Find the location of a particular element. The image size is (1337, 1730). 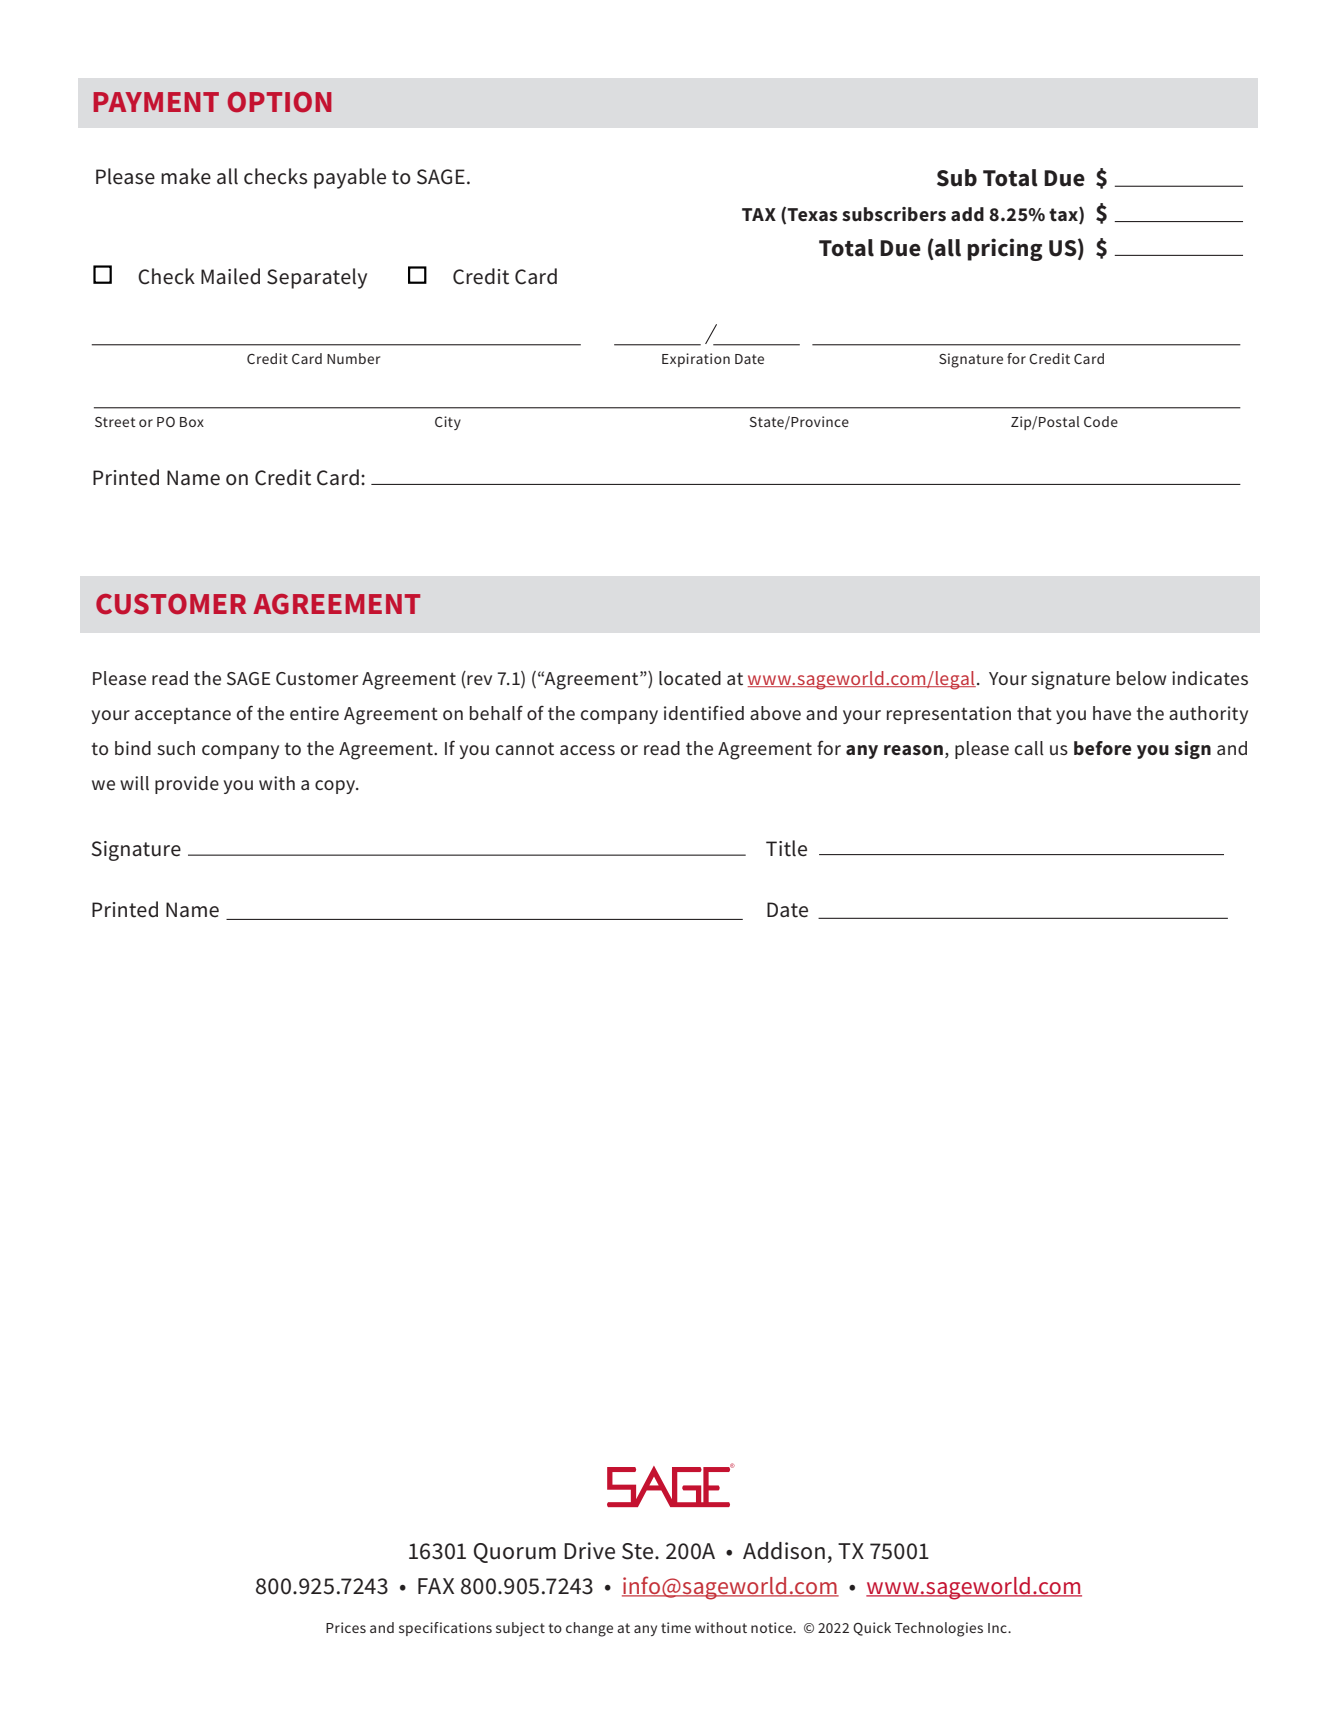

Quorum is located at coordinates (515, 1553).
